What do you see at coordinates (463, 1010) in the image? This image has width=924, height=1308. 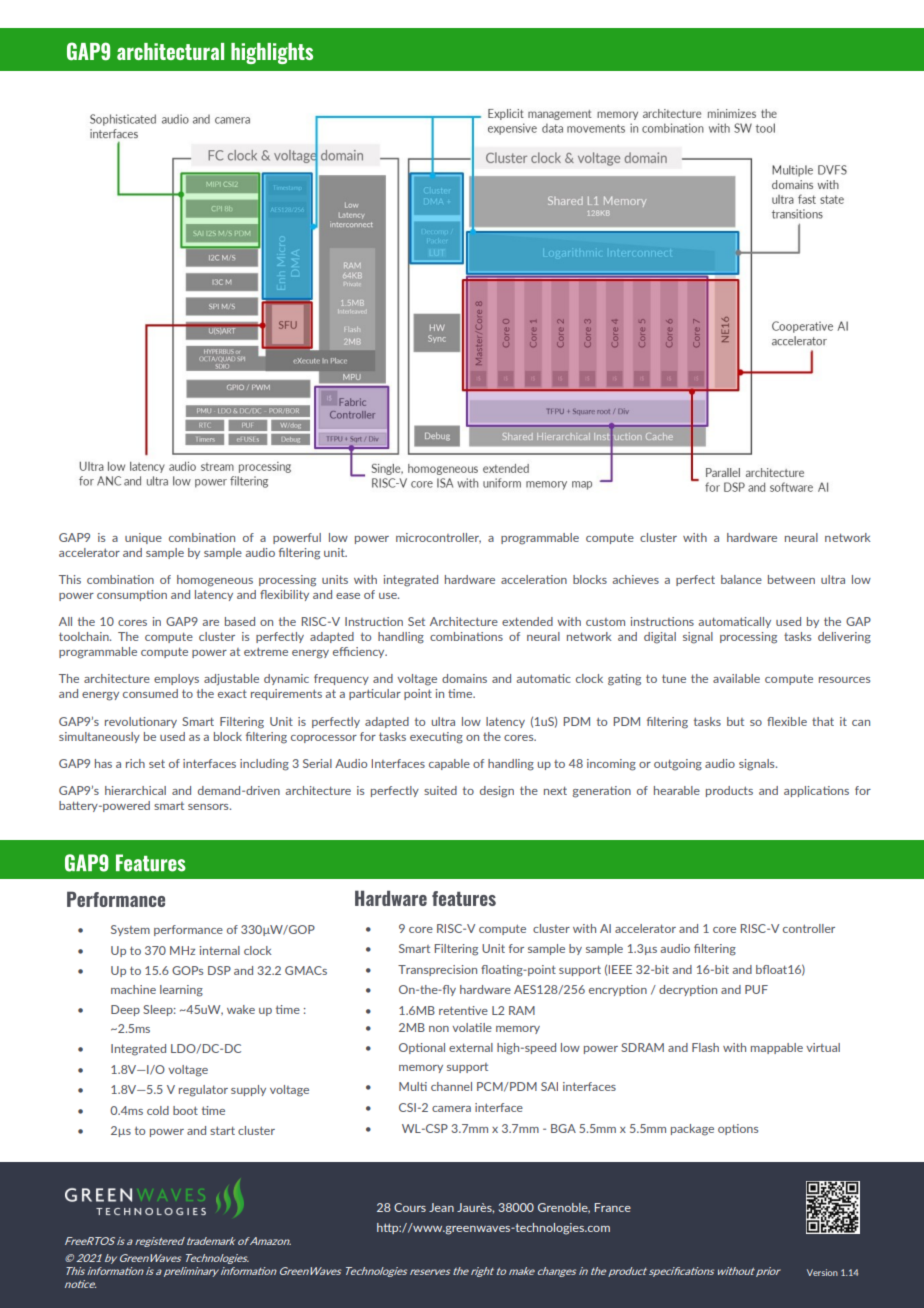 I see `retentive` at bounding box center [463, 1010].
